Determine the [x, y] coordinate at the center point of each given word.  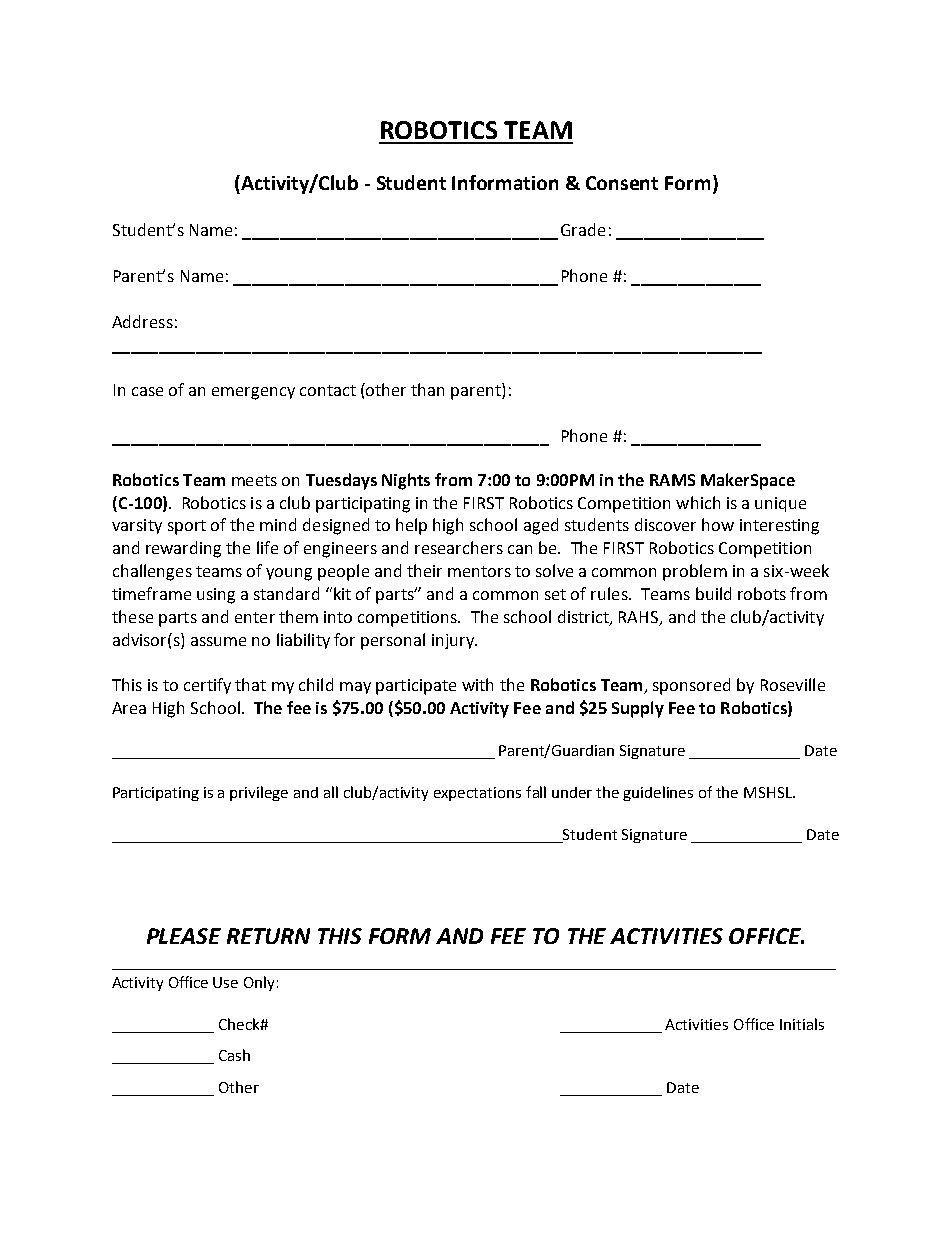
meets [254, 480]
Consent [622, 183]
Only [259, 983]
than [427, 389]
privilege [259, 793]
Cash [234, 1055]
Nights [406, 481]
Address [142, 321]
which [698, 502]
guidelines [658, 793]
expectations [477, 794]
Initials [802, 1024]
